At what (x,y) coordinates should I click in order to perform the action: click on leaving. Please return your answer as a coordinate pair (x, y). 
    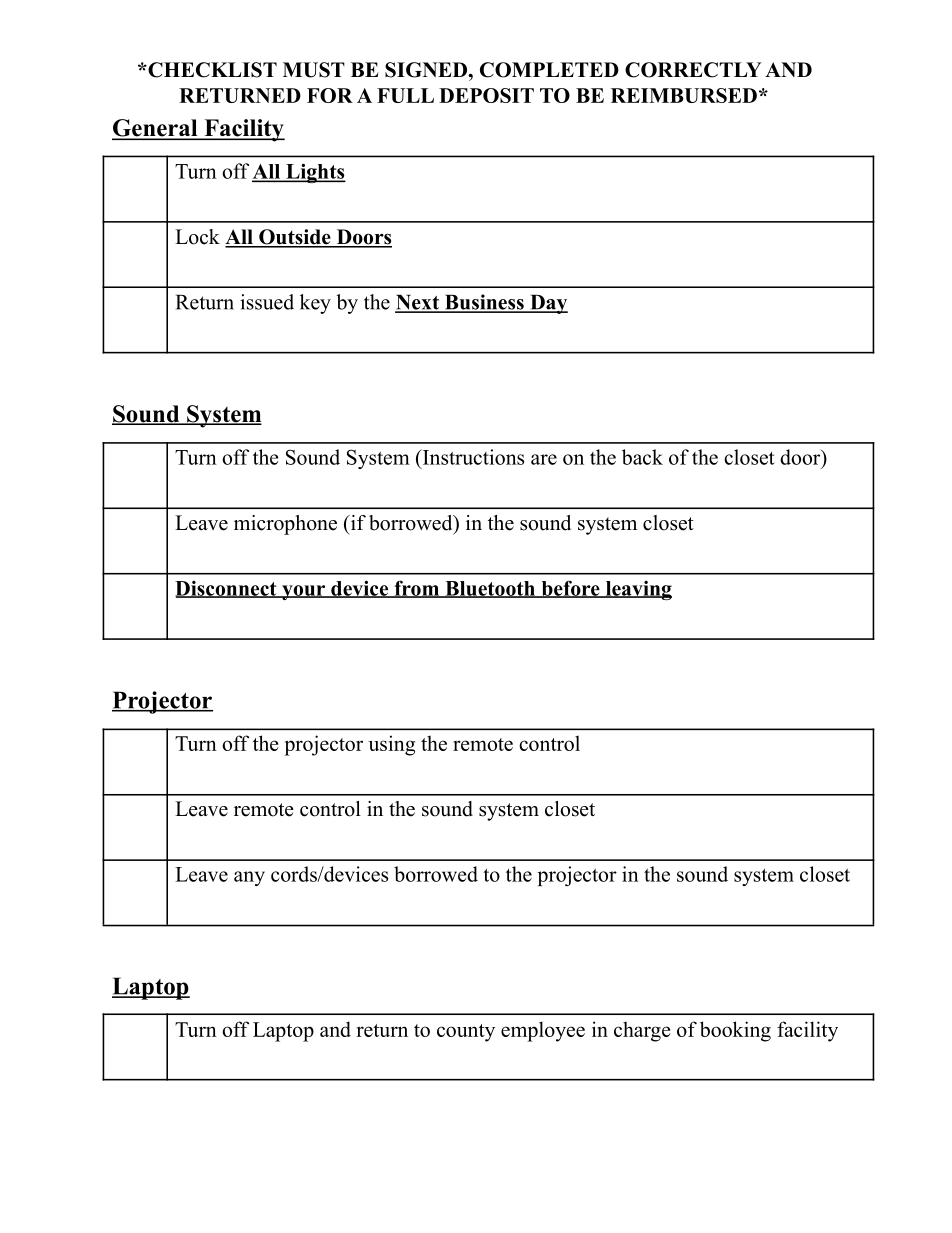
    Looking at the image, I should click on (637, 590).
